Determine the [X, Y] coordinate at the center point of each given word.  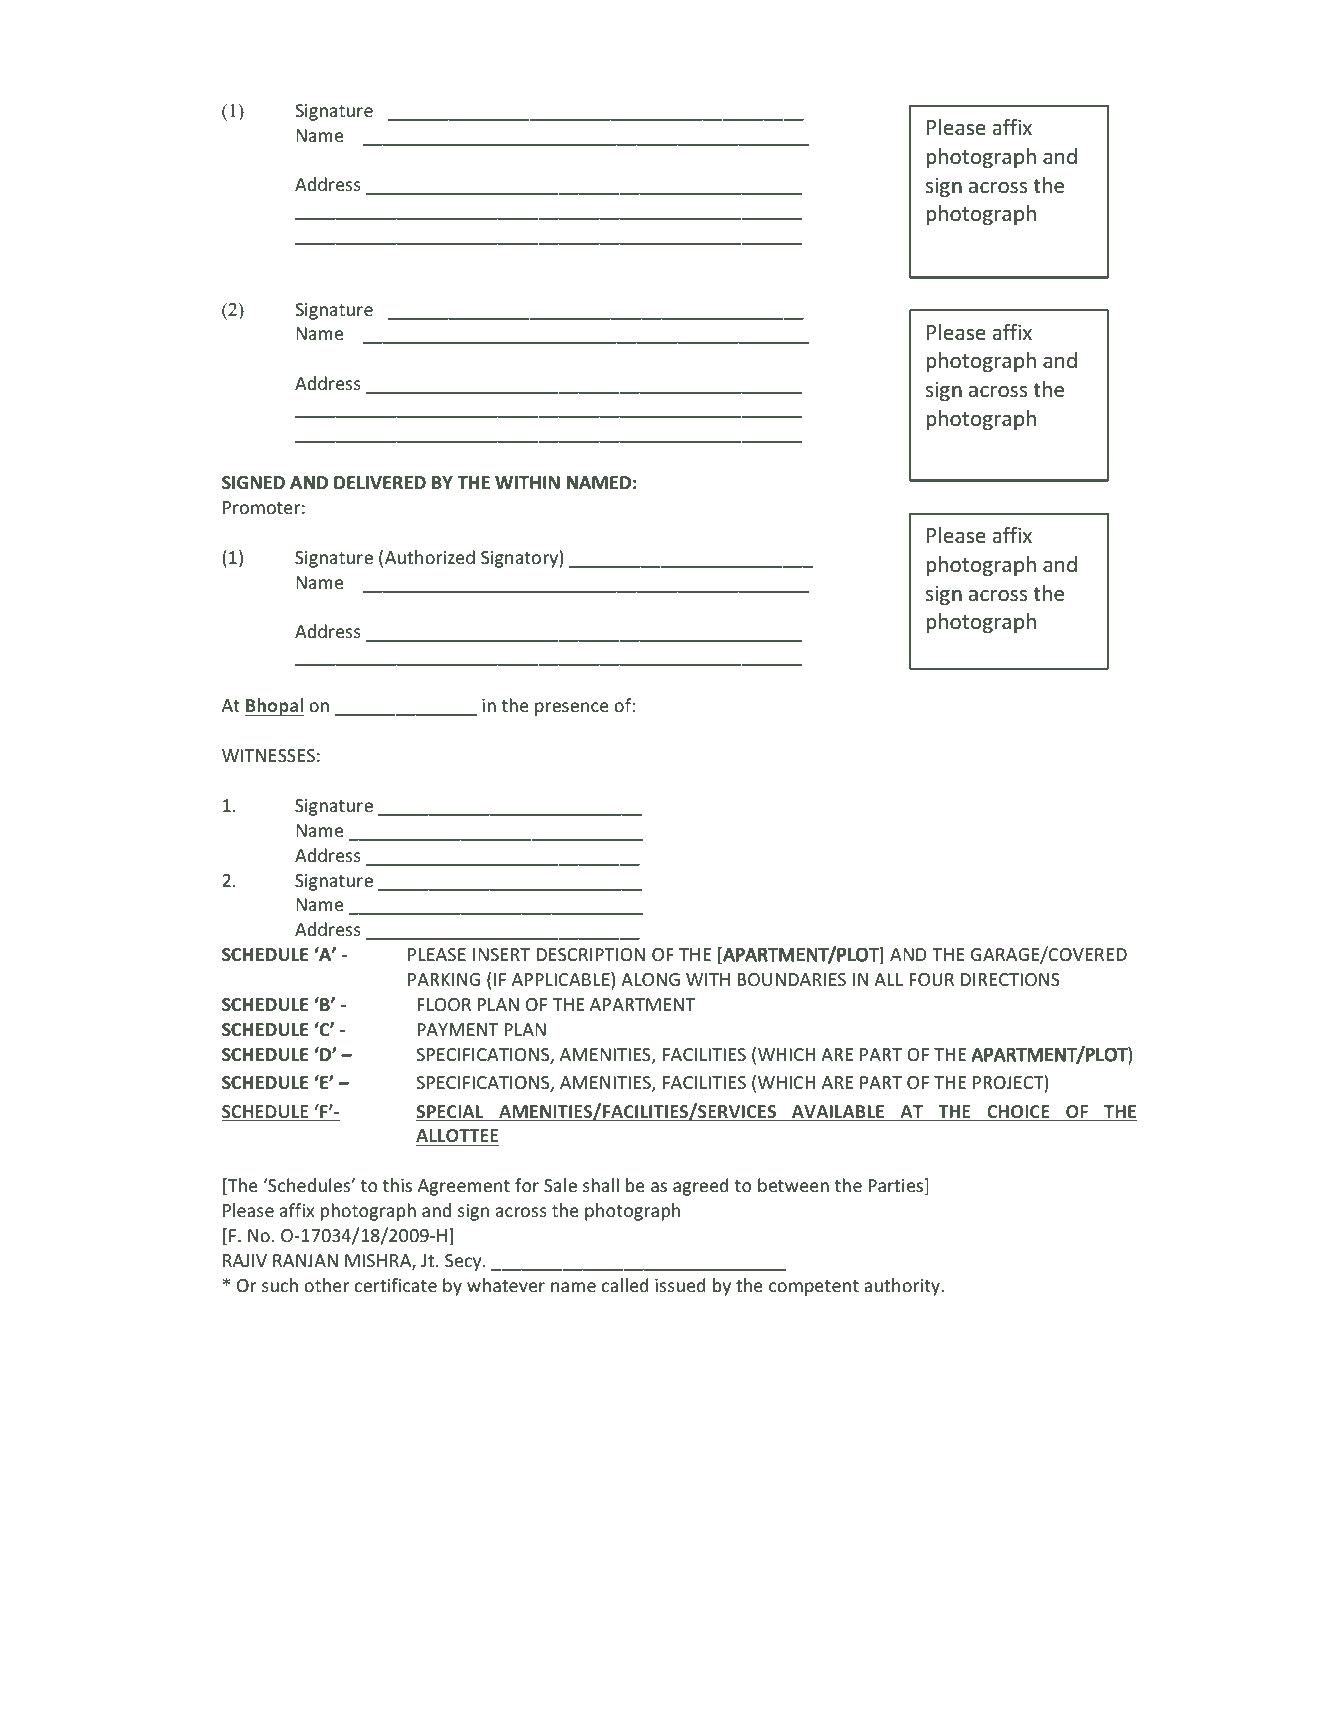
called [625, 1285]
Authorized [430, 557]
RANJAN [305, 1260]
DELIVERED [380, 482]
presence [572, 709]
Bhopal [274, 707]
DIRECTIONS [1010, 979]
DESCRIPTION [591, 954]
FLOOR [444, 1004]
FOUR [931, 979]
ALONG [650, 979]
